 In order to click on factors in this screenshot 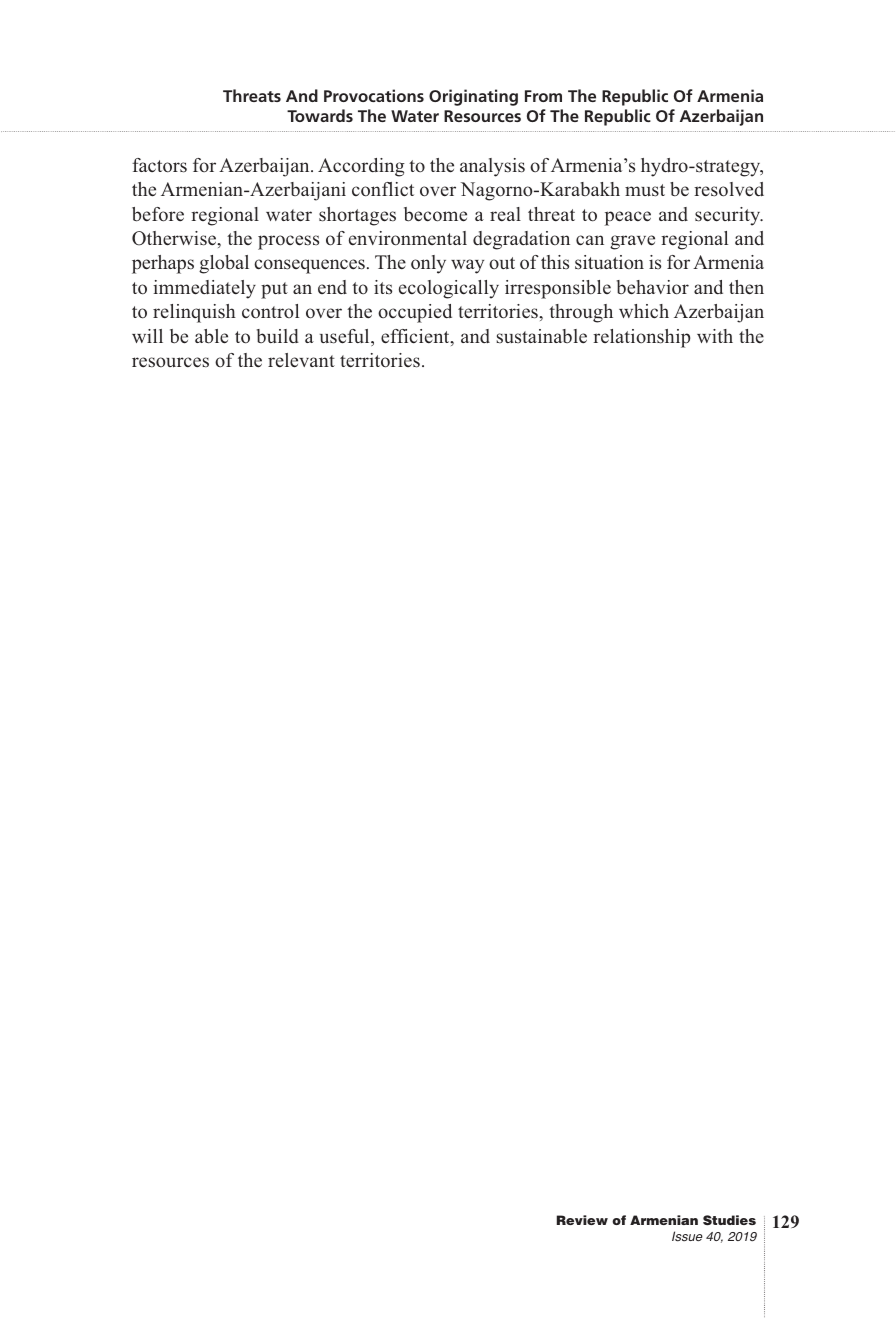, I will do `click(159, 165)`.
